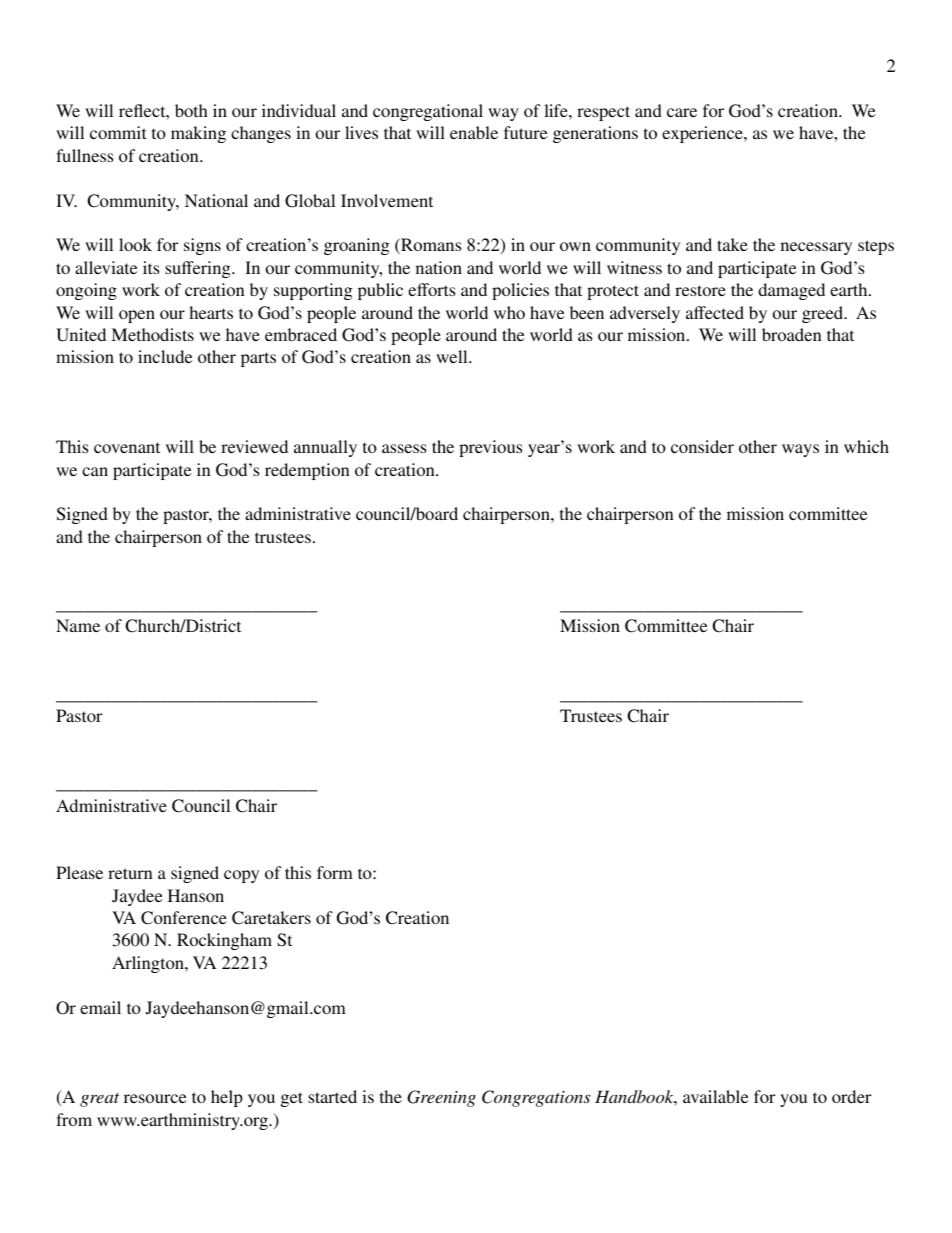  What do you see at coordinates (441, 1098) in the screenshot?
I see `Greening` at bounding box center [441, 1098].
